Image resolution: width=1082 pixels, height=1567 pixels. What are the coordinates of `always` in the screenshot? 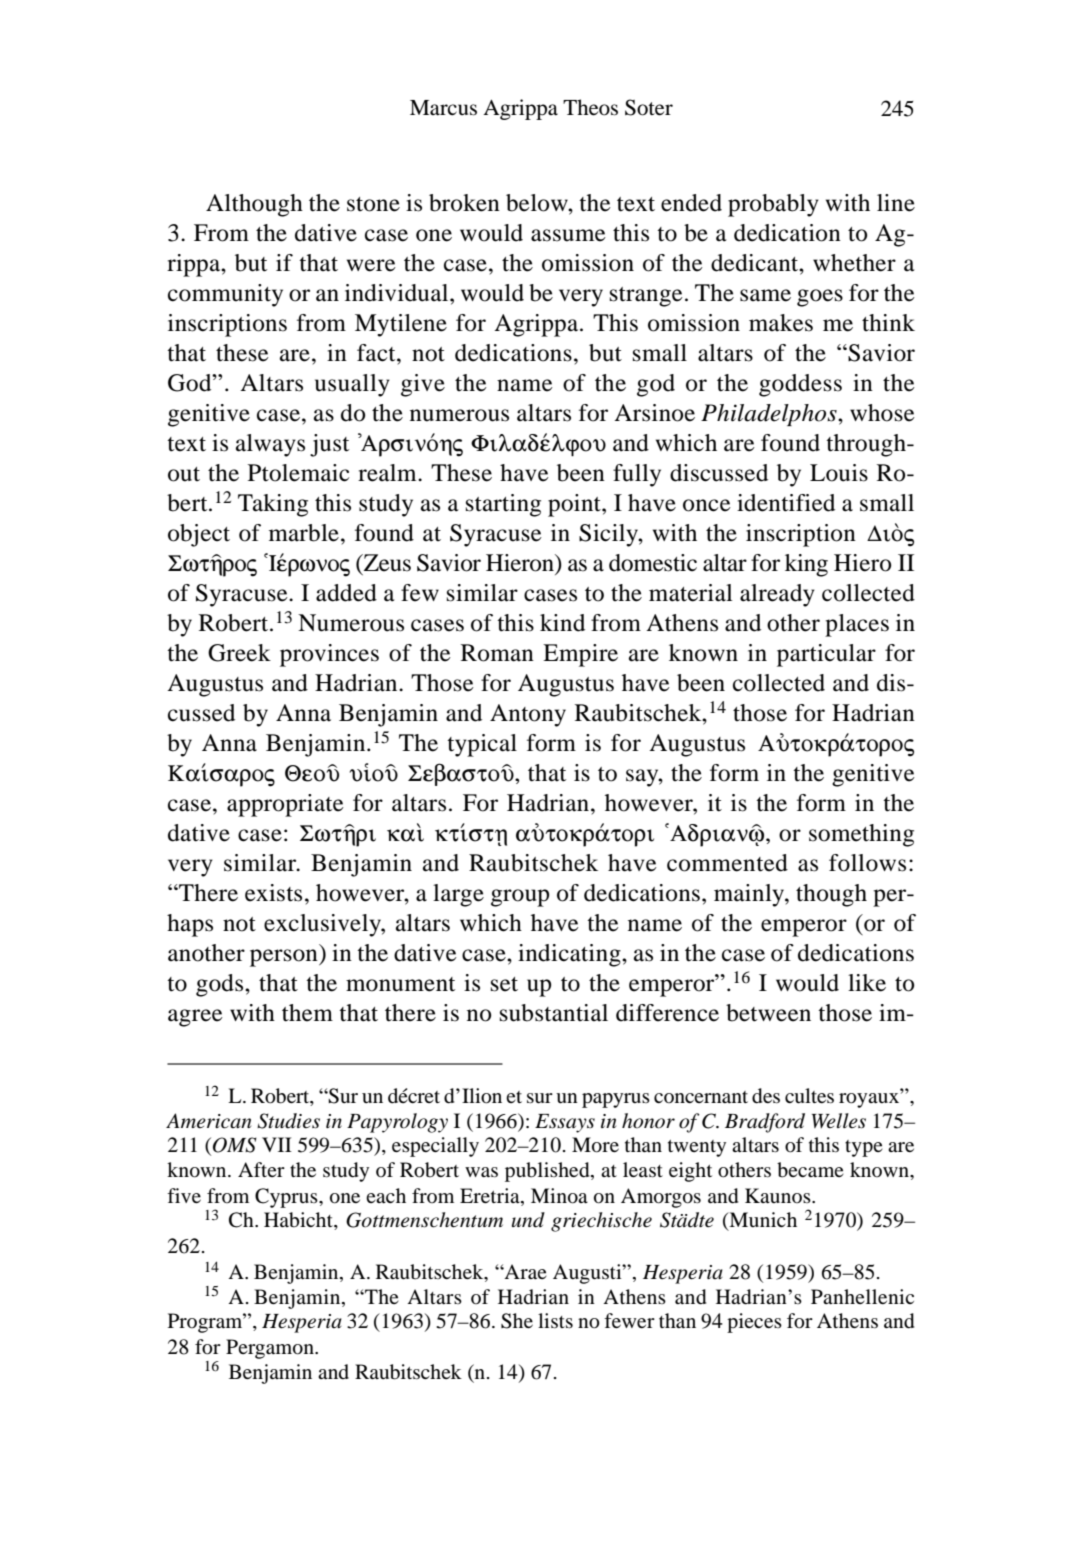 It's located at (270, 445).
